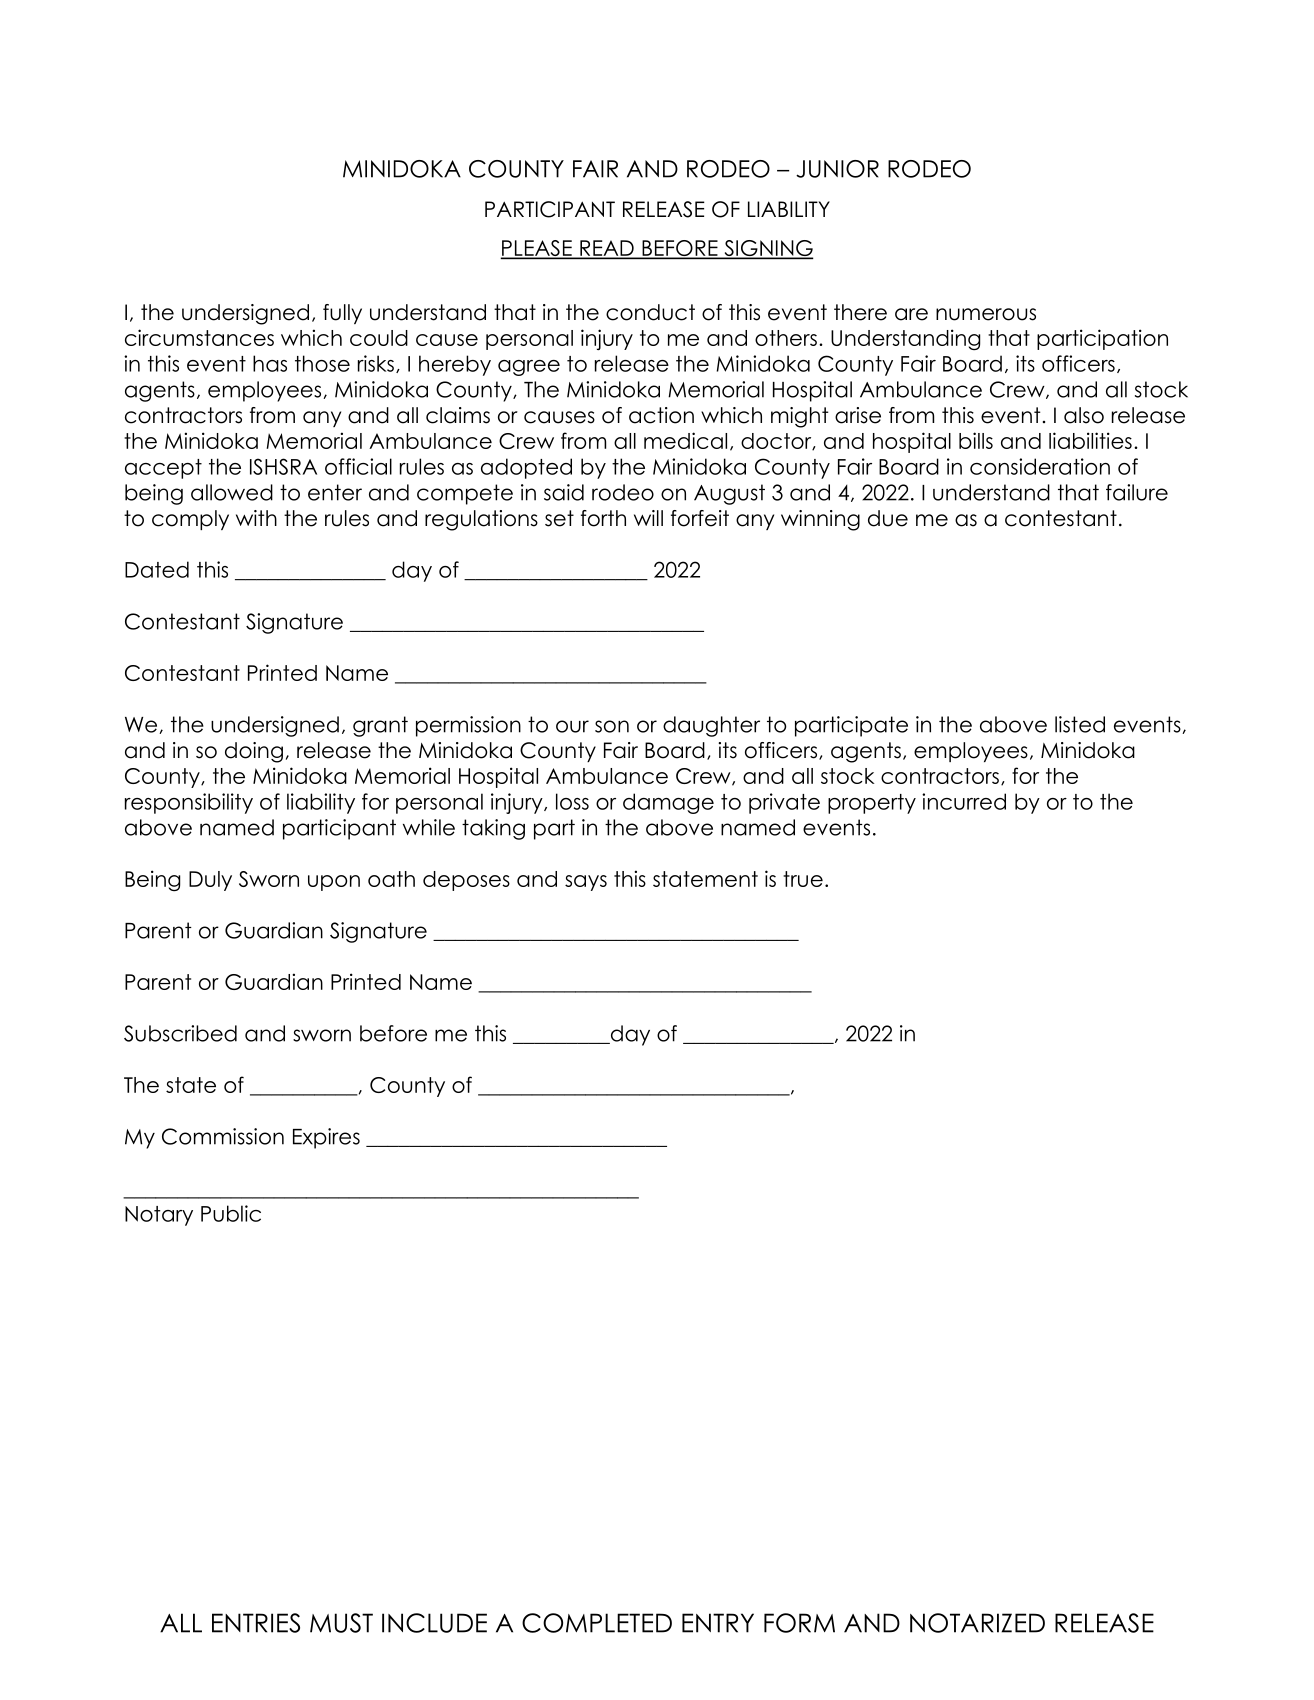 This image has height=1700, width=1314. I want to click on consideration, so click(1040, 466).
